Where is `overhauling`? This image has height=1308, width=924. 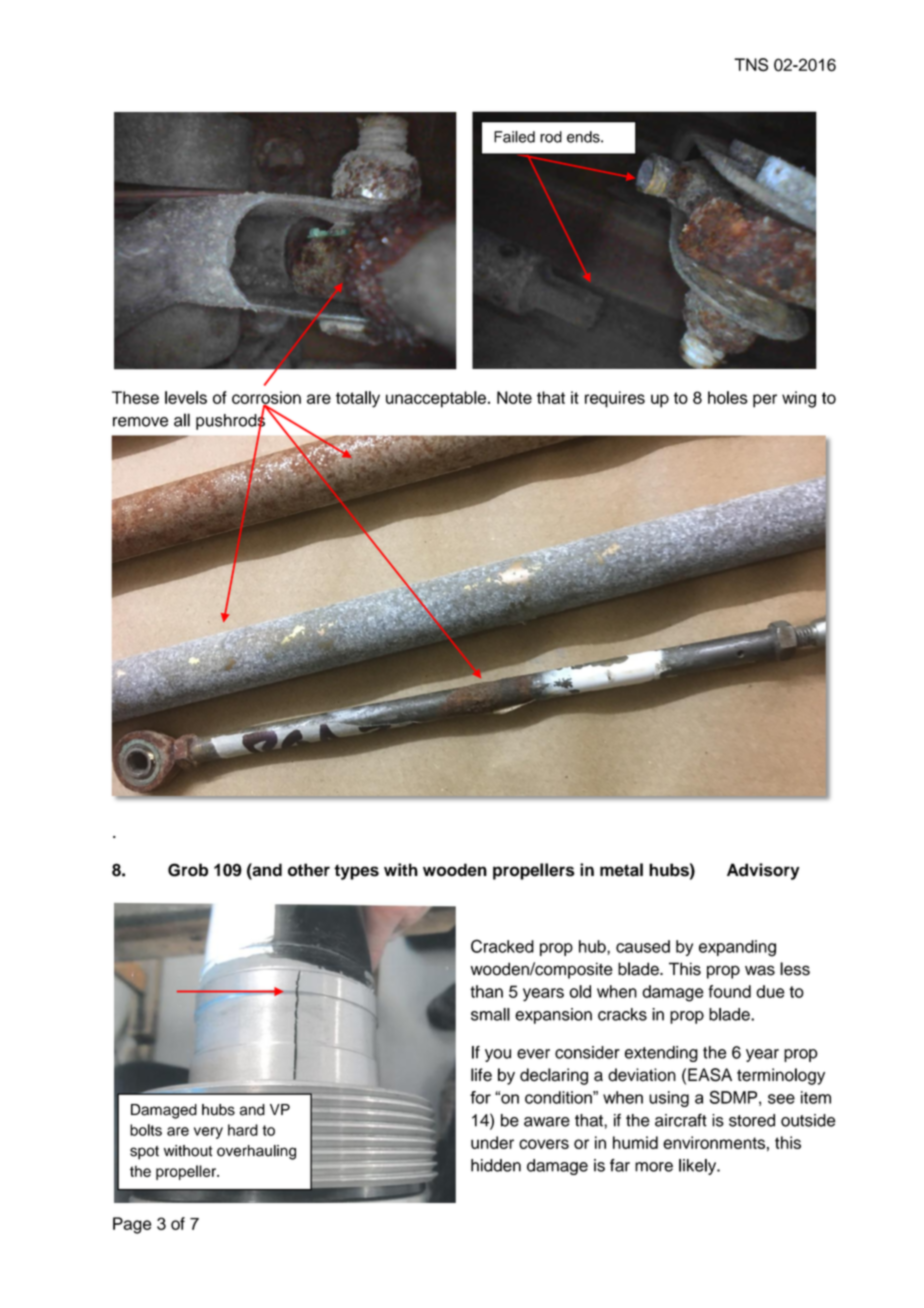 overhauling is located at coordinates (256, 1152).
